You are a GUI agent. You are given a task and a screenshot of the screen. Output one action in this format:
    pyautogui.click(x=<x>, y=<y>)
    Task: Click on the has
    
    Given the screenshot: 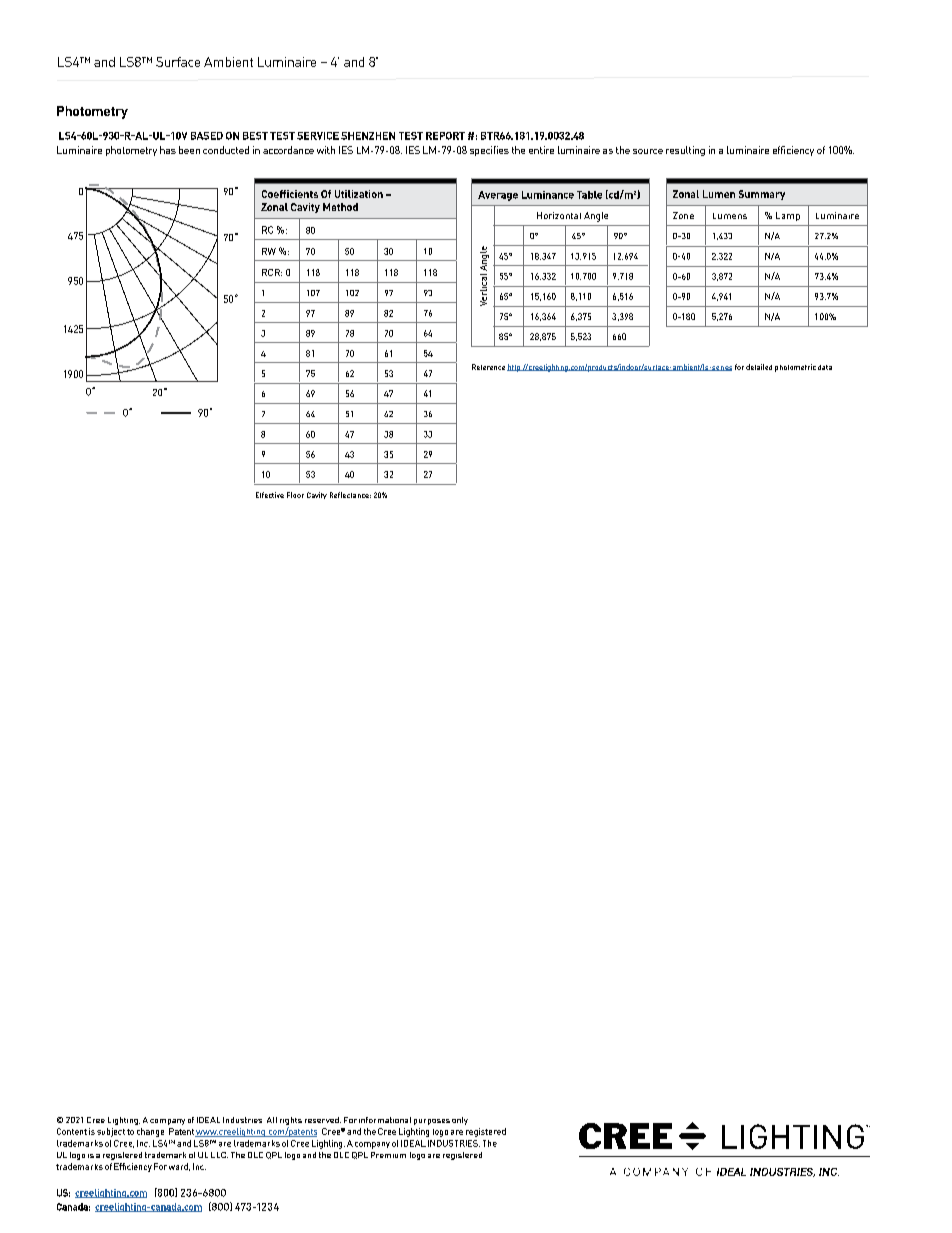 What is the action you would take?
    pyautogui.click(x=168, y=150)
